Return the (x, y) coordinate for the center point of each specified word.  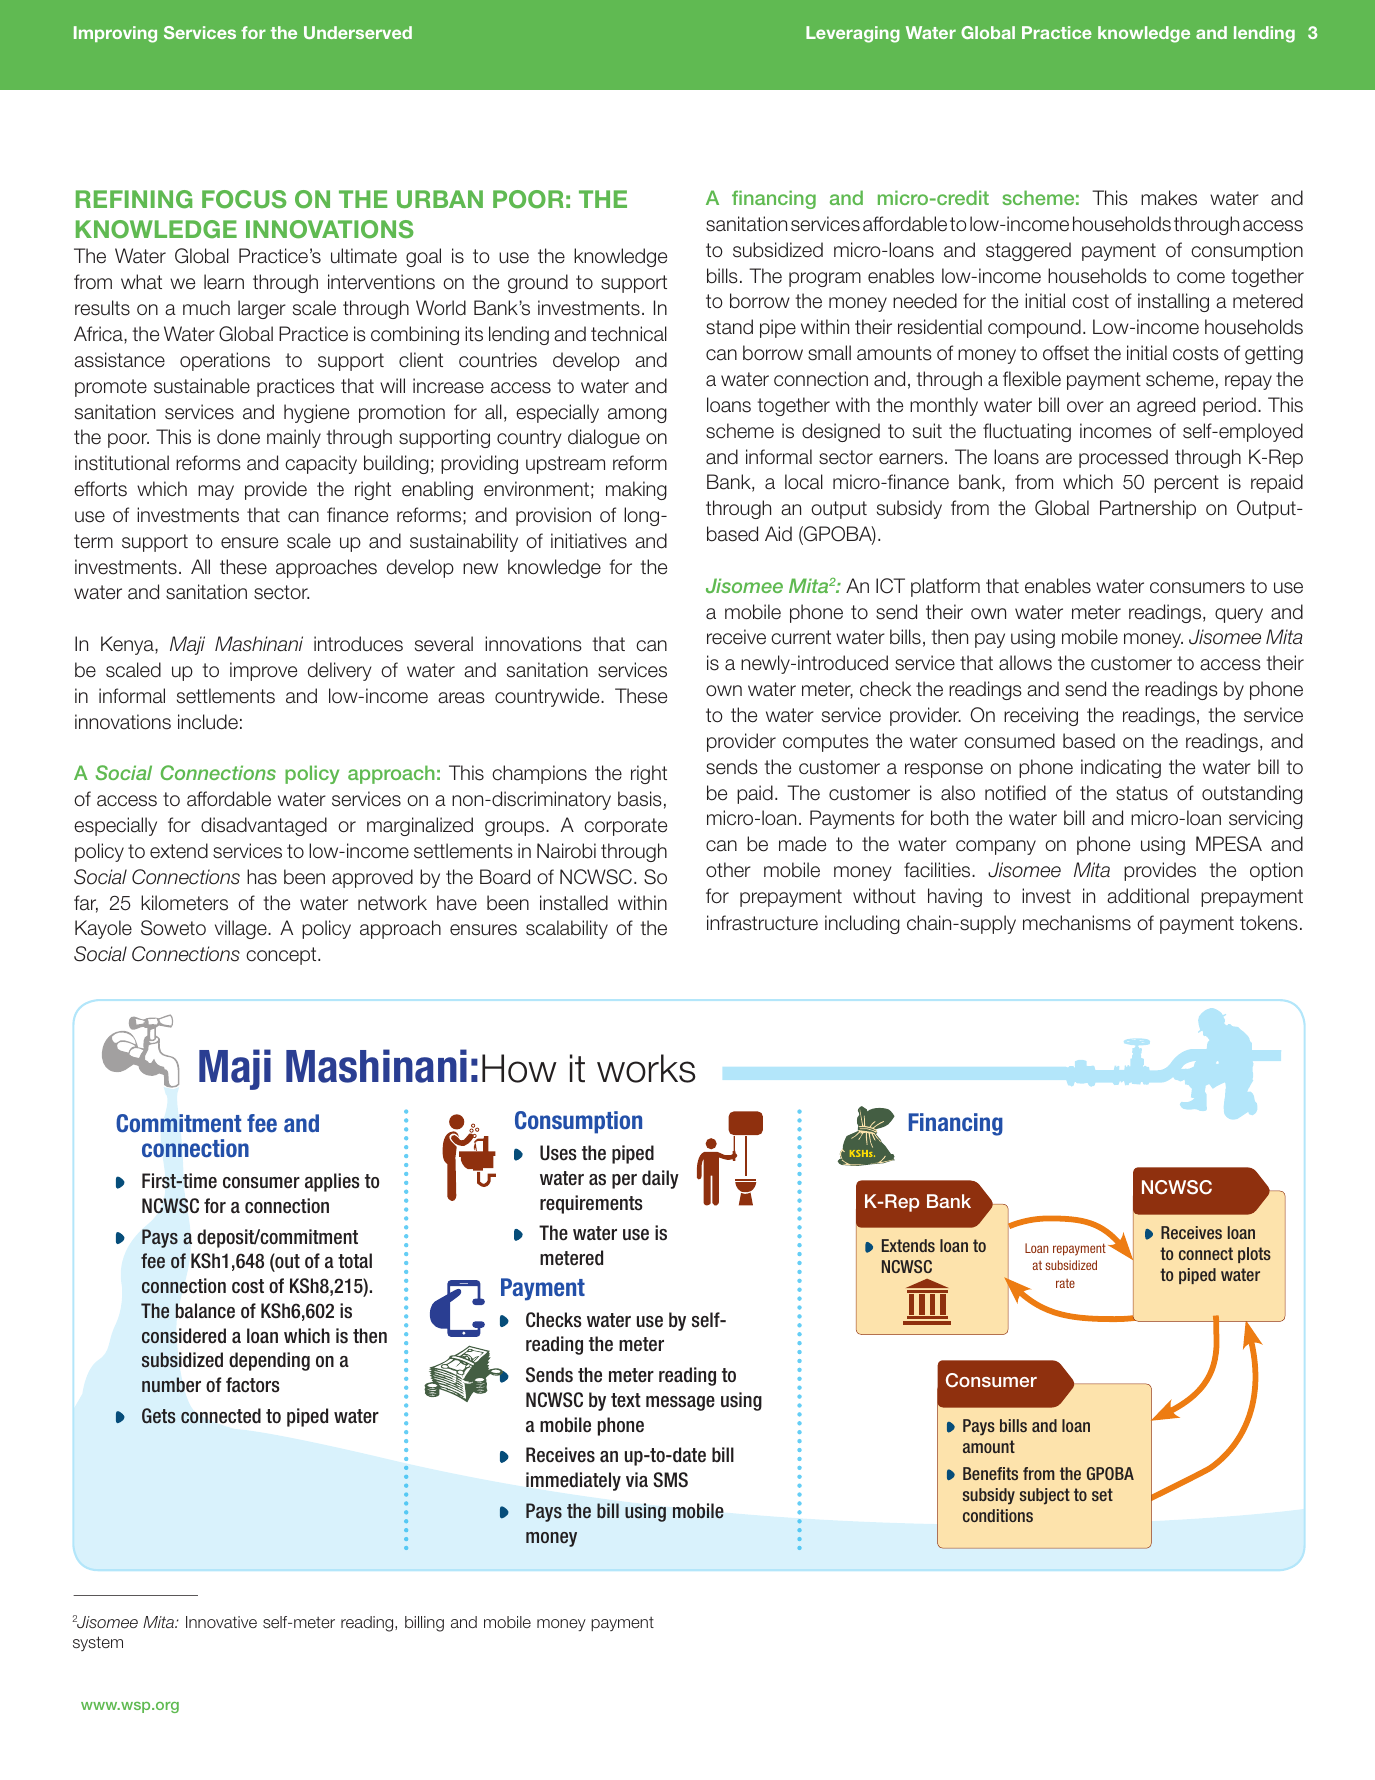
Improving (115, 34)
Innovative (221, 1622)
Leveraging (853, 34)
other (728, 870)
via (637, 1479)
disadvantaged (264, 826)
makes (1169, 198)
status (1142, 793)
